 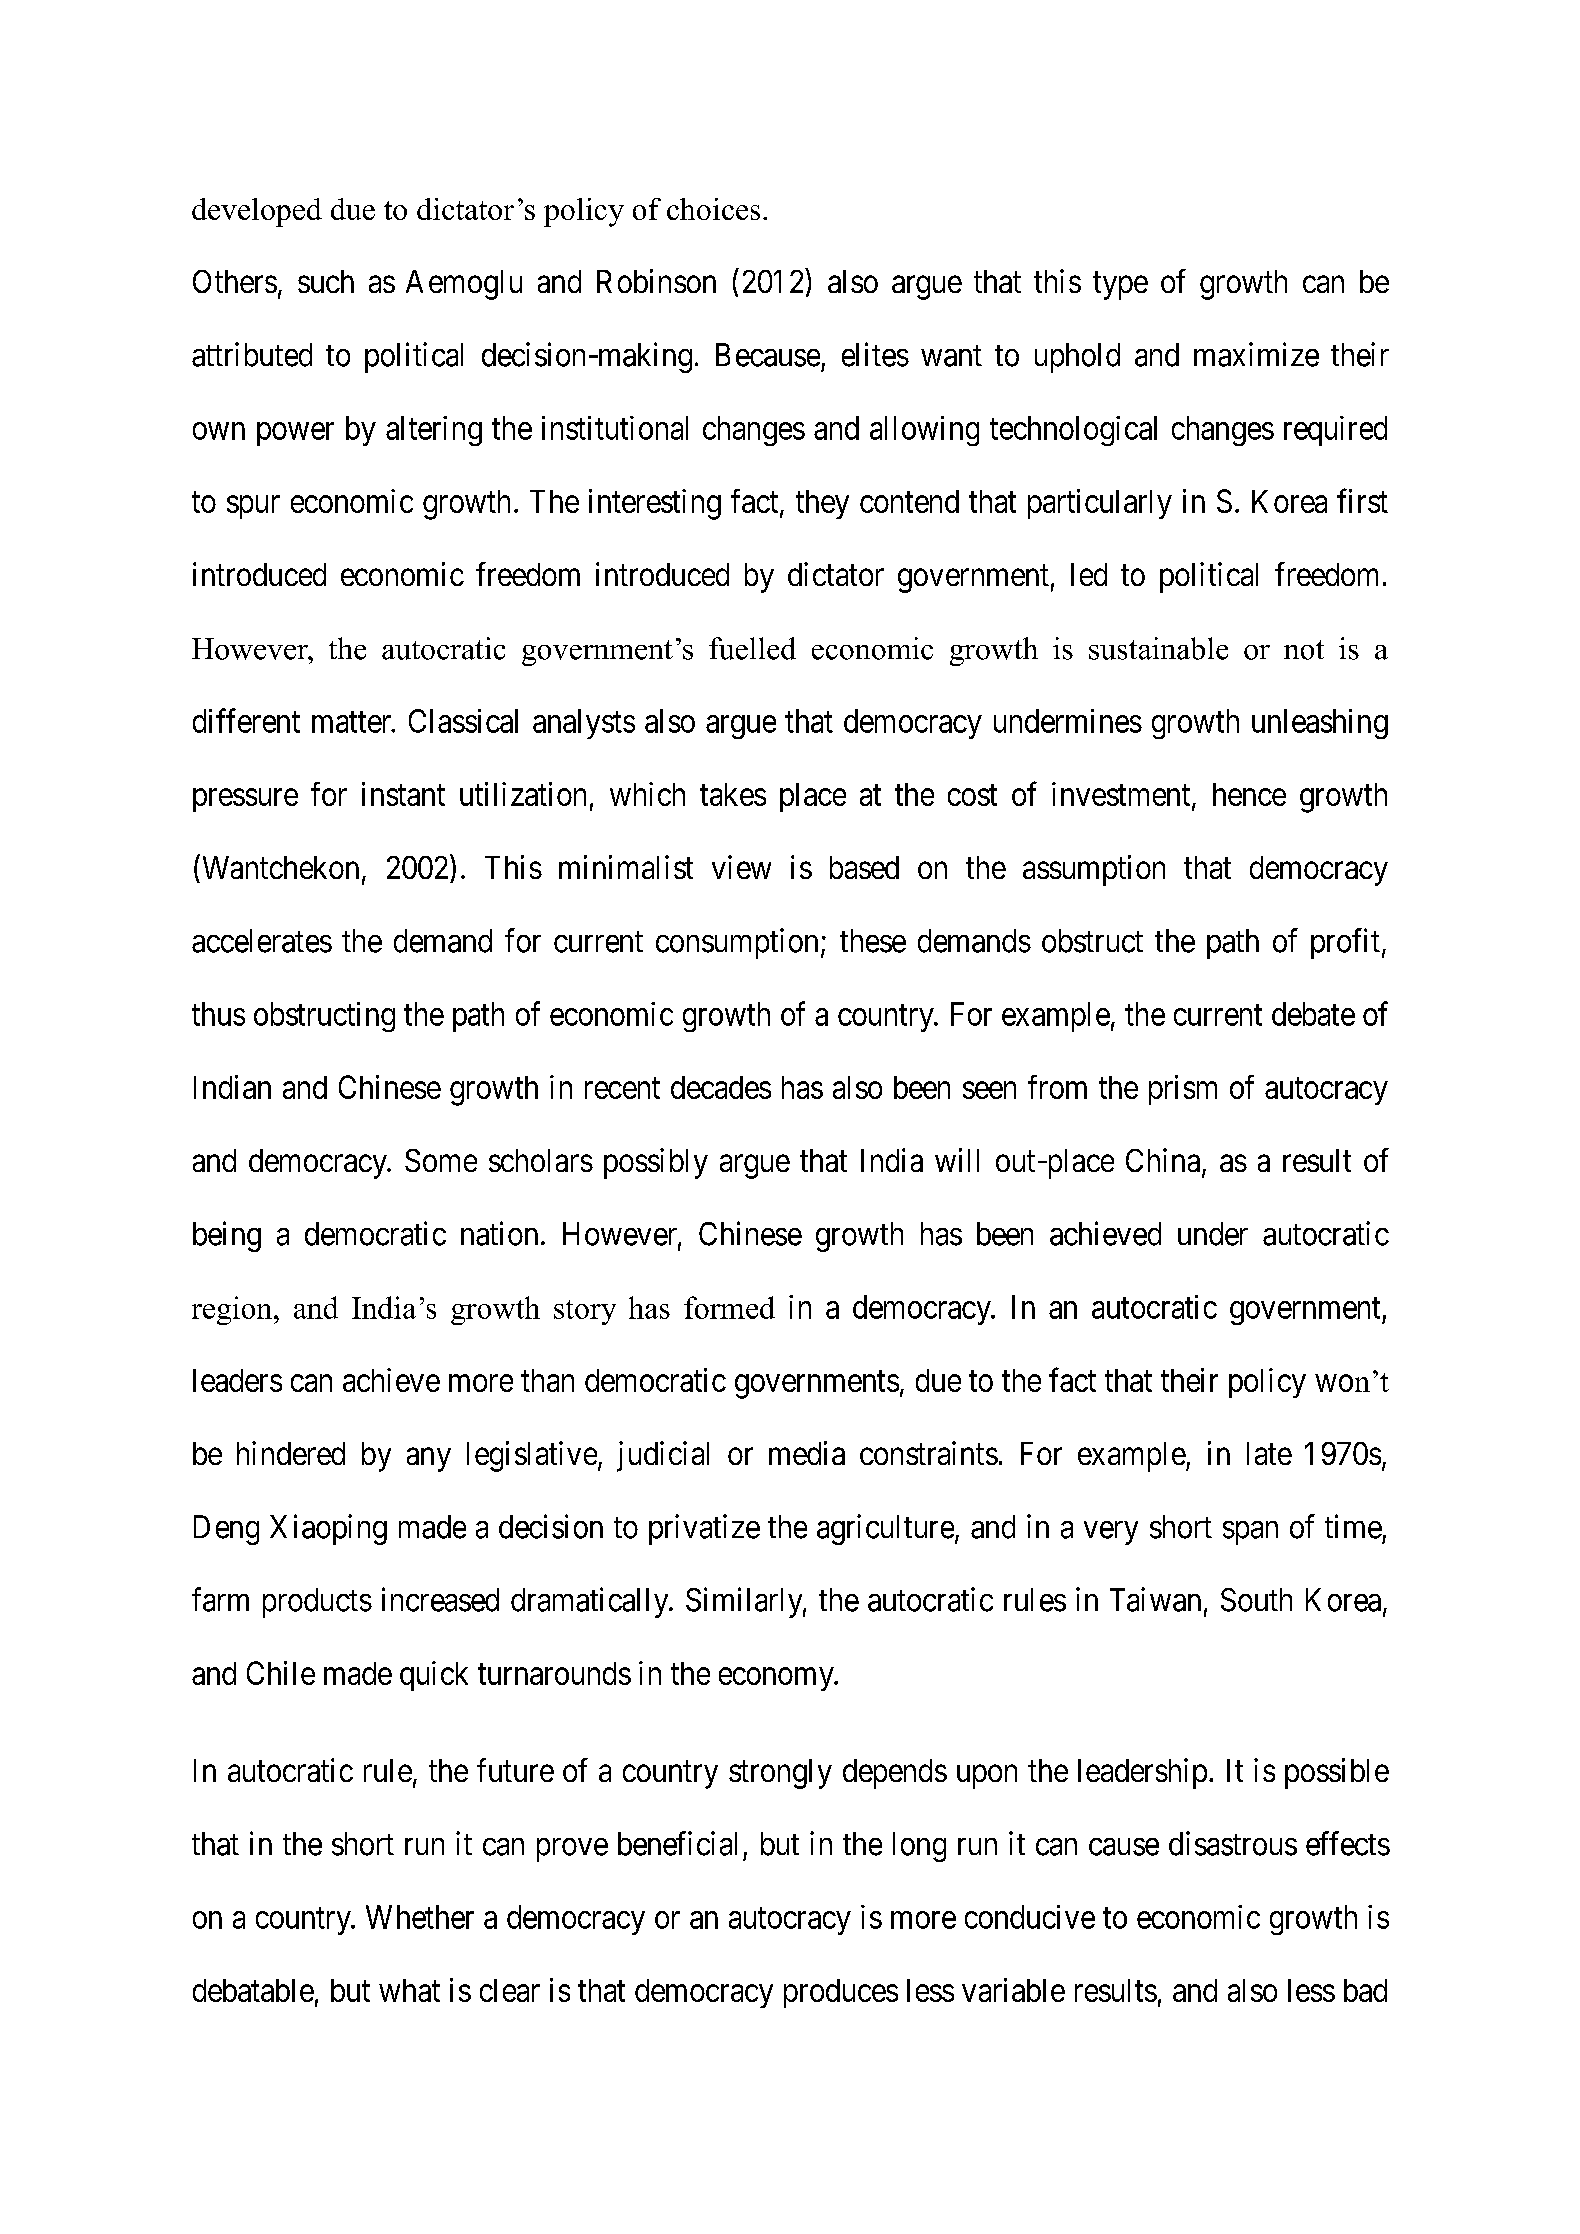 What do you see at coordinates (713, 209) in the screenshot?
I see `choices` at bounding box center [713, 209].
